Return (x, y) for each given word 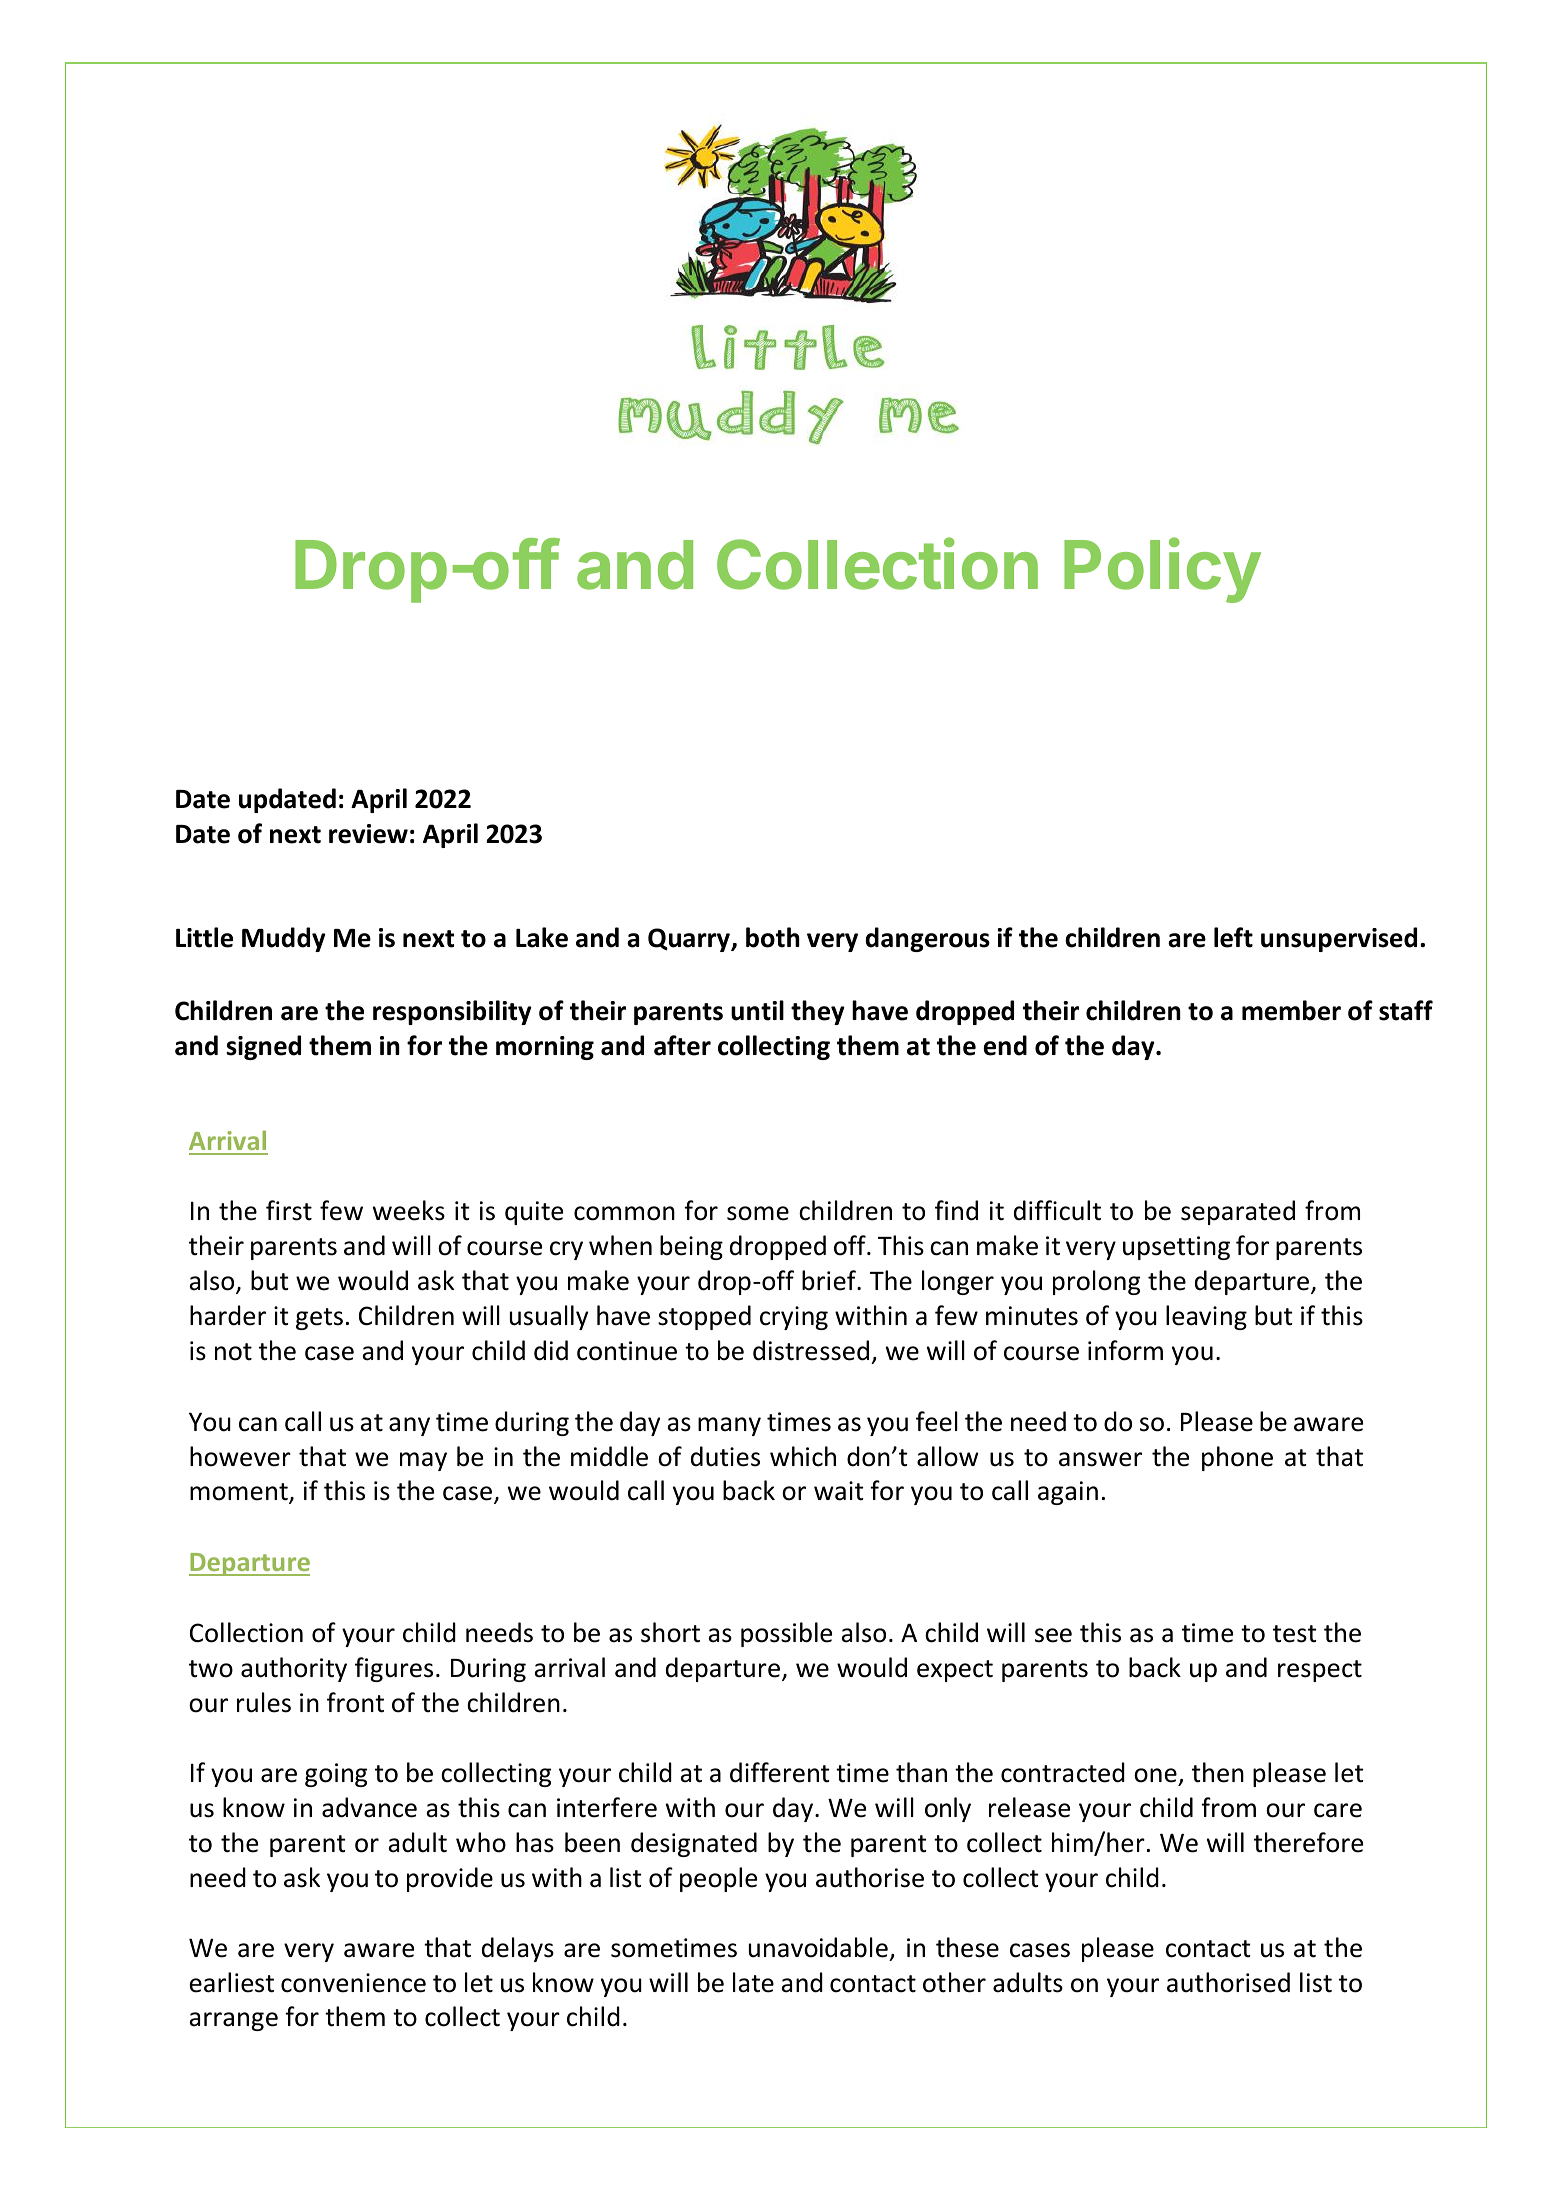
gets (319, 1319)
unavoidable (818, 1947)
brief (830, 1280)
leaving (1206, 1317)
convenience (353, 1983)
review (368, 834)
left (1233, 937)
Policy (1162, 570)
